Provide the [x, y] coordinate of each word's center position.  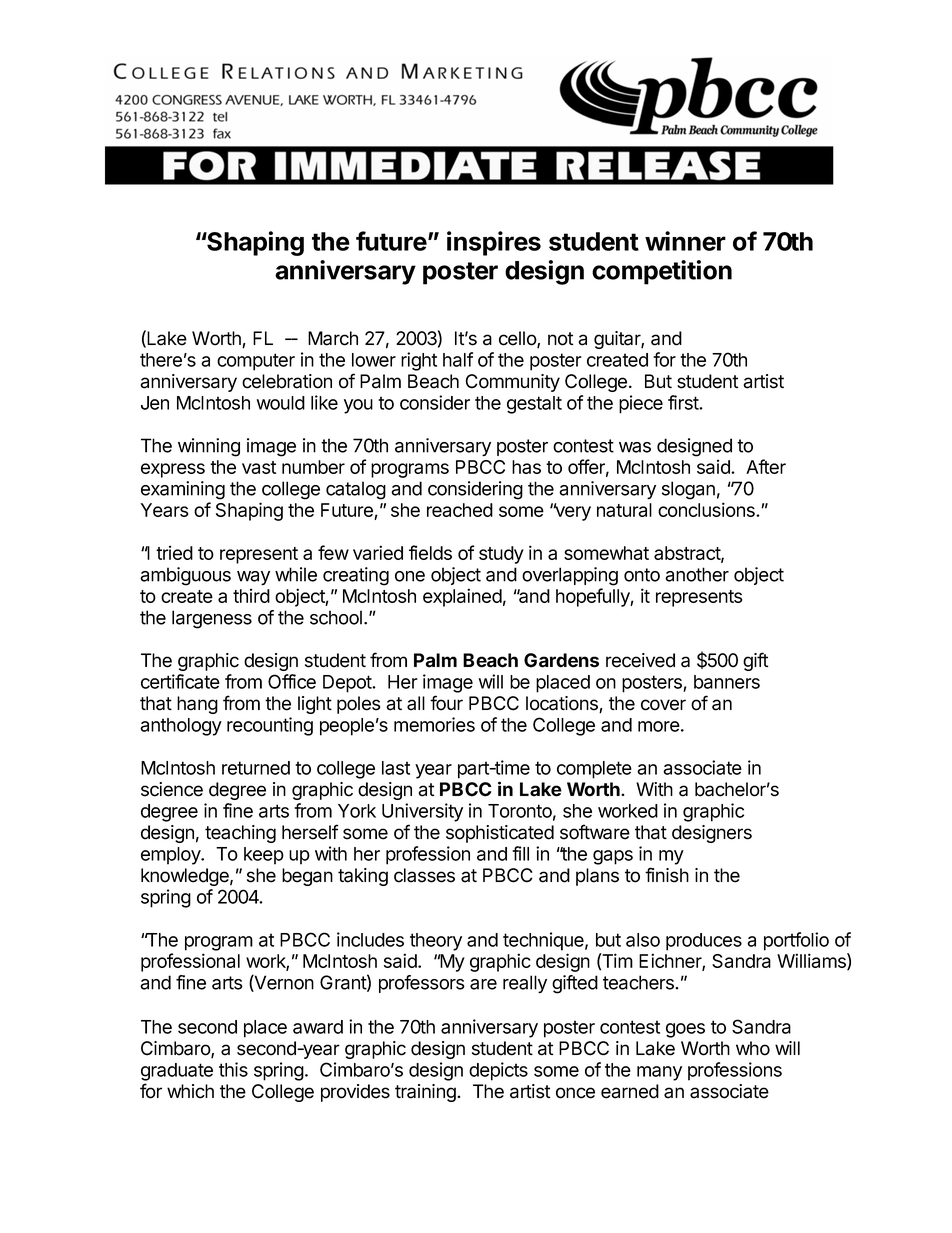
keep [264, 856]
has [526, 467]
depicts [498, 1071]
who [753, 1048]
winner [685, 241]
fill [520, 853]
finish [667, 875]
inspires [494, 243]
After [766, 466]
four [446, 703]
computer [256, 362]
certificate [180, 681]
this [233, 1069]
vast [259, 467]
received [640, 660]
